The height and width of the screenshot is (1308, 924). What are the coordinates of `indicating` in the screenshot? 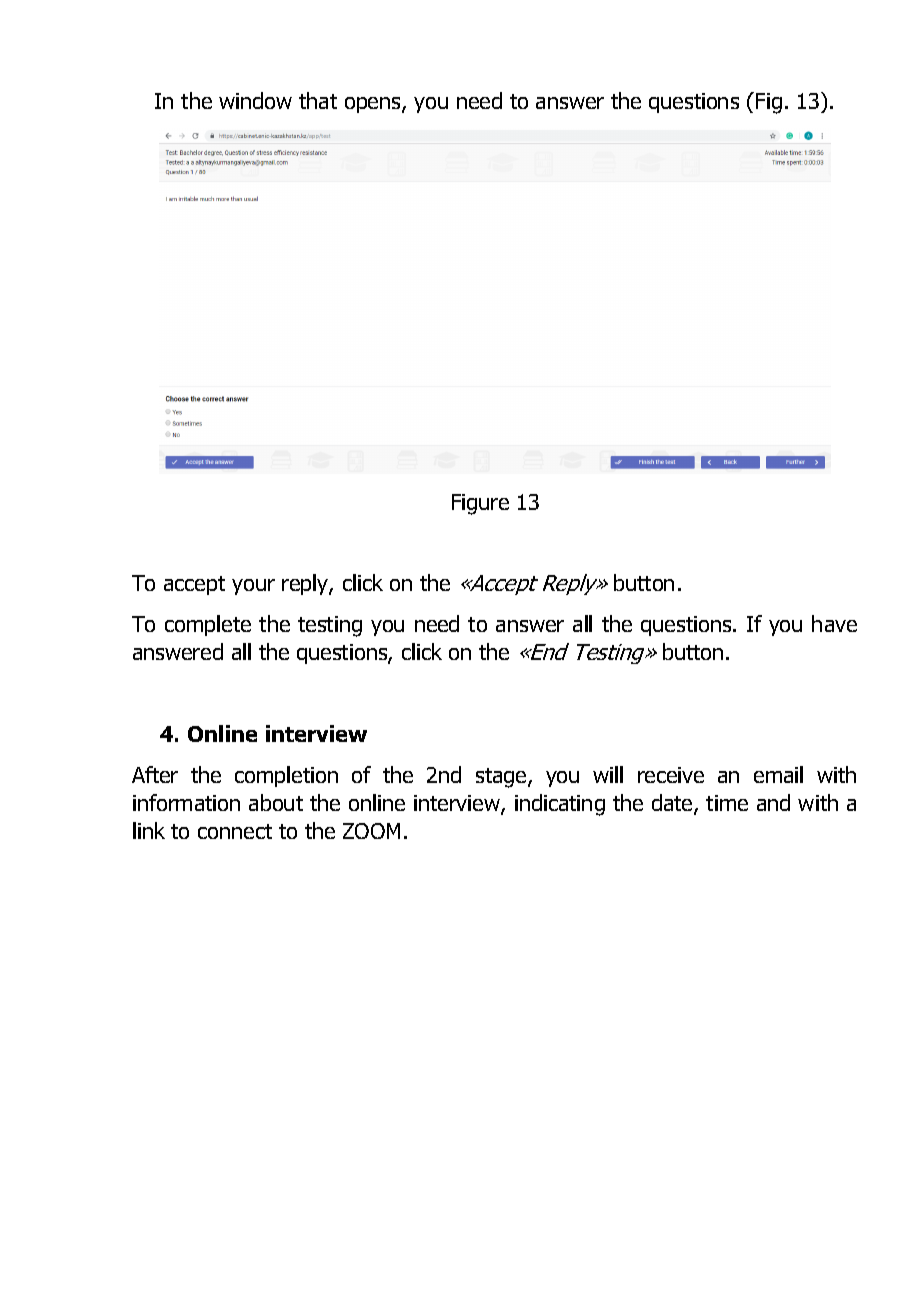 It's located at (560, 805).
